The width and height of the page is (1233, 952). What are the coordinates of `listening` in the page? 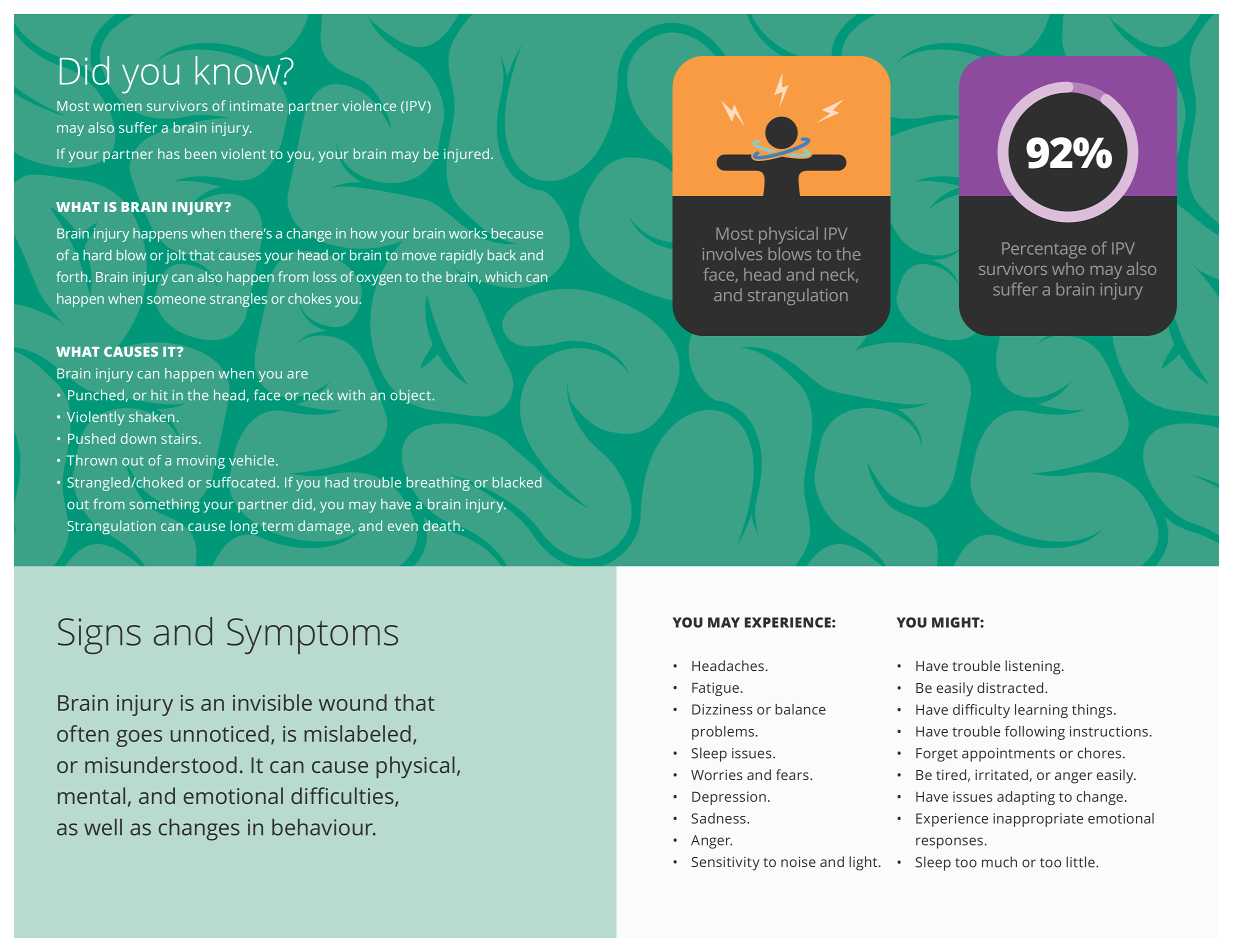 It's located at (1034, 667).
